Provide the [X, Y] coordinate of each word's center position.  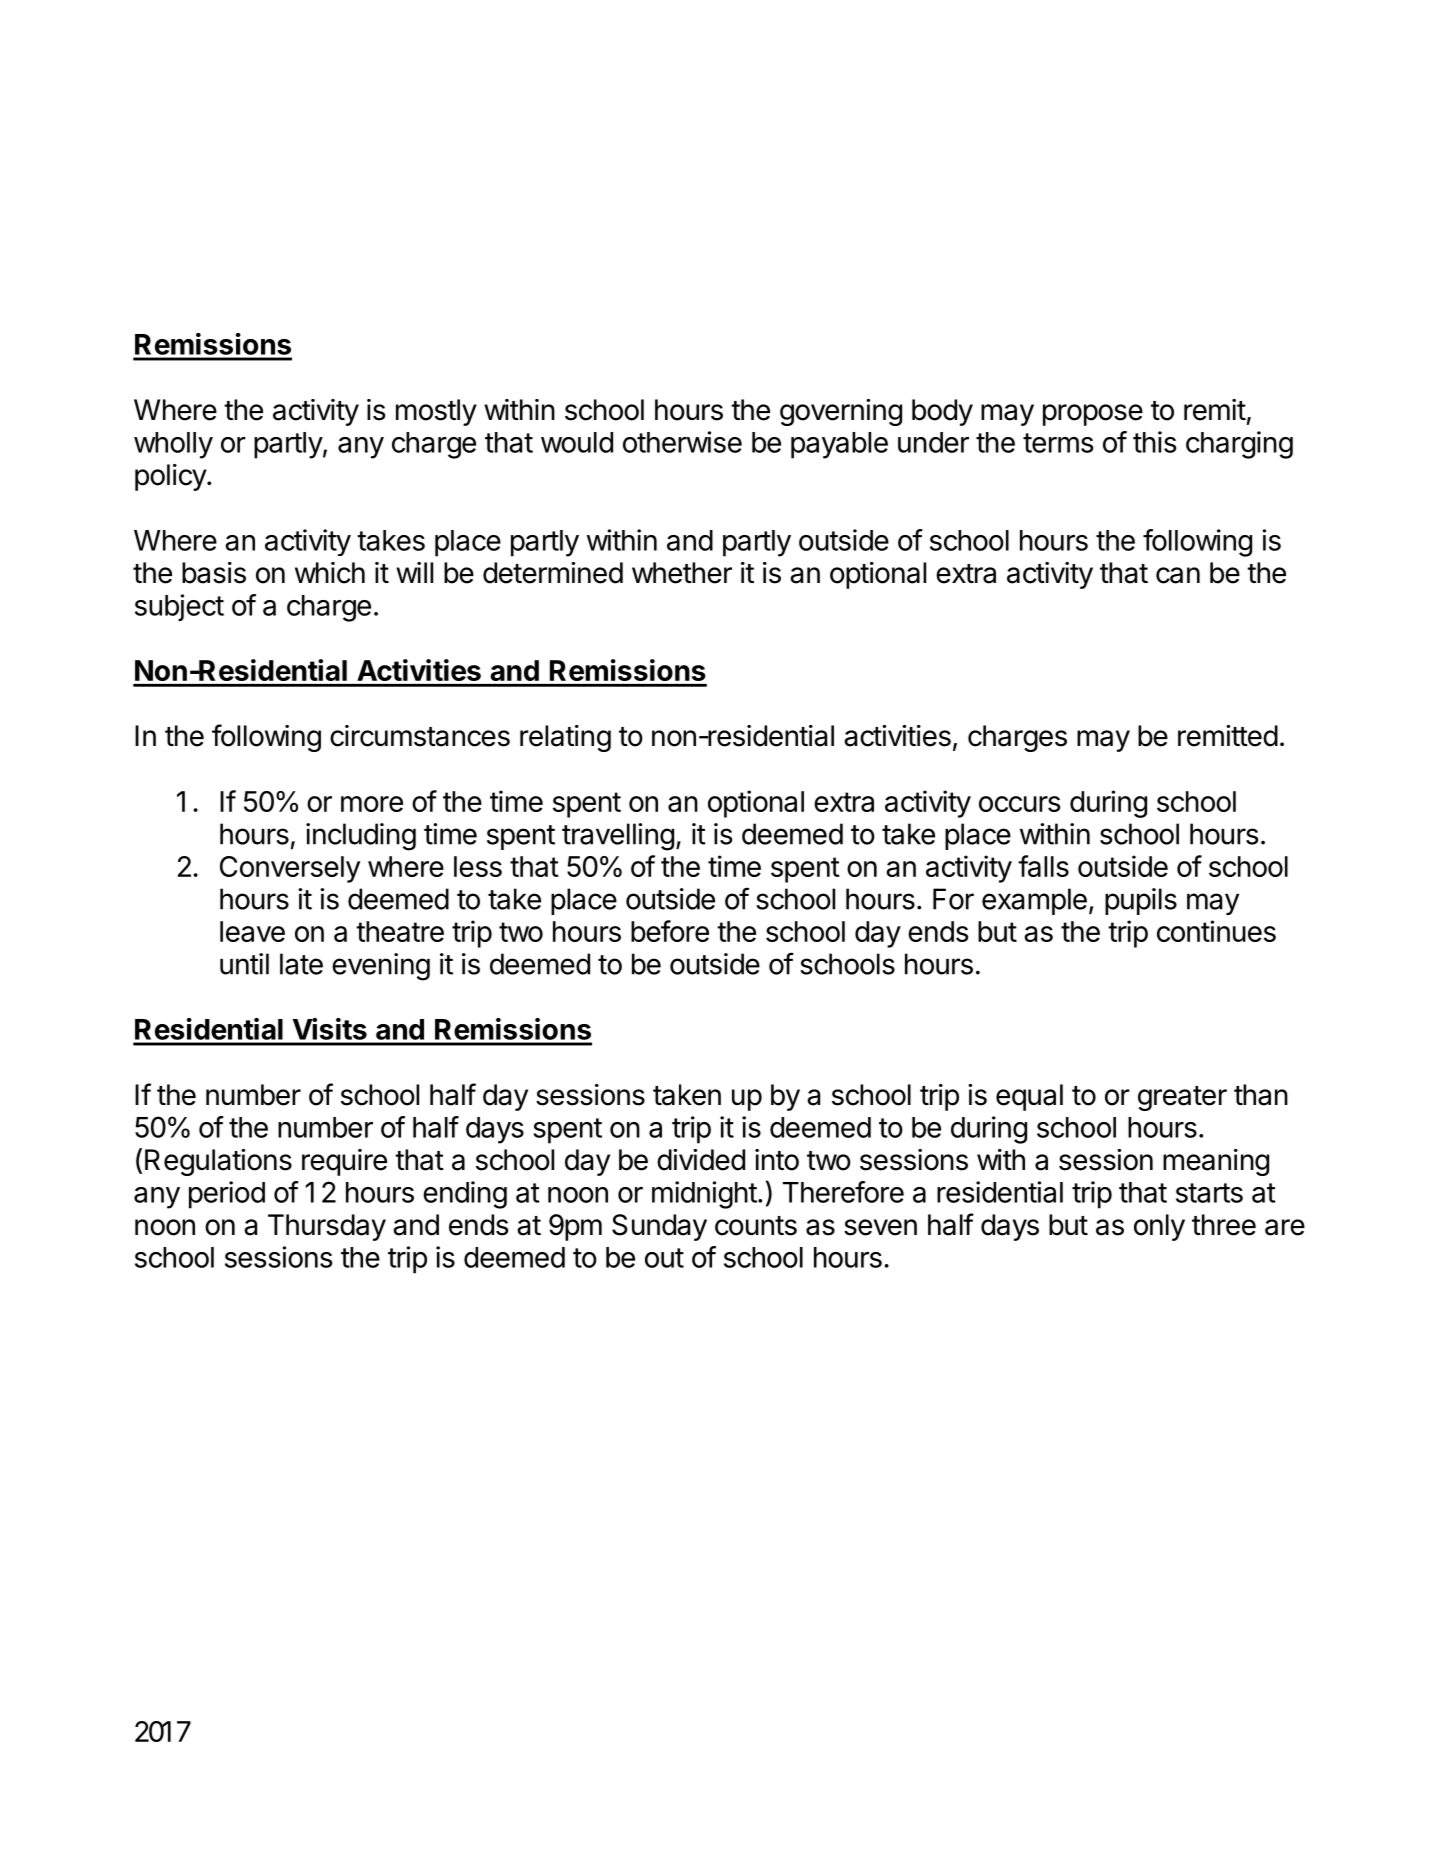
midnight [704, 1195]
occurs [1020, 804]
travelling [618, 837]
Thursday [327, 1227]
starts [1209, 1193]
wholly [173, 445]
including [361, 837]
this [1154, 442]
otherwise [682, 442]
